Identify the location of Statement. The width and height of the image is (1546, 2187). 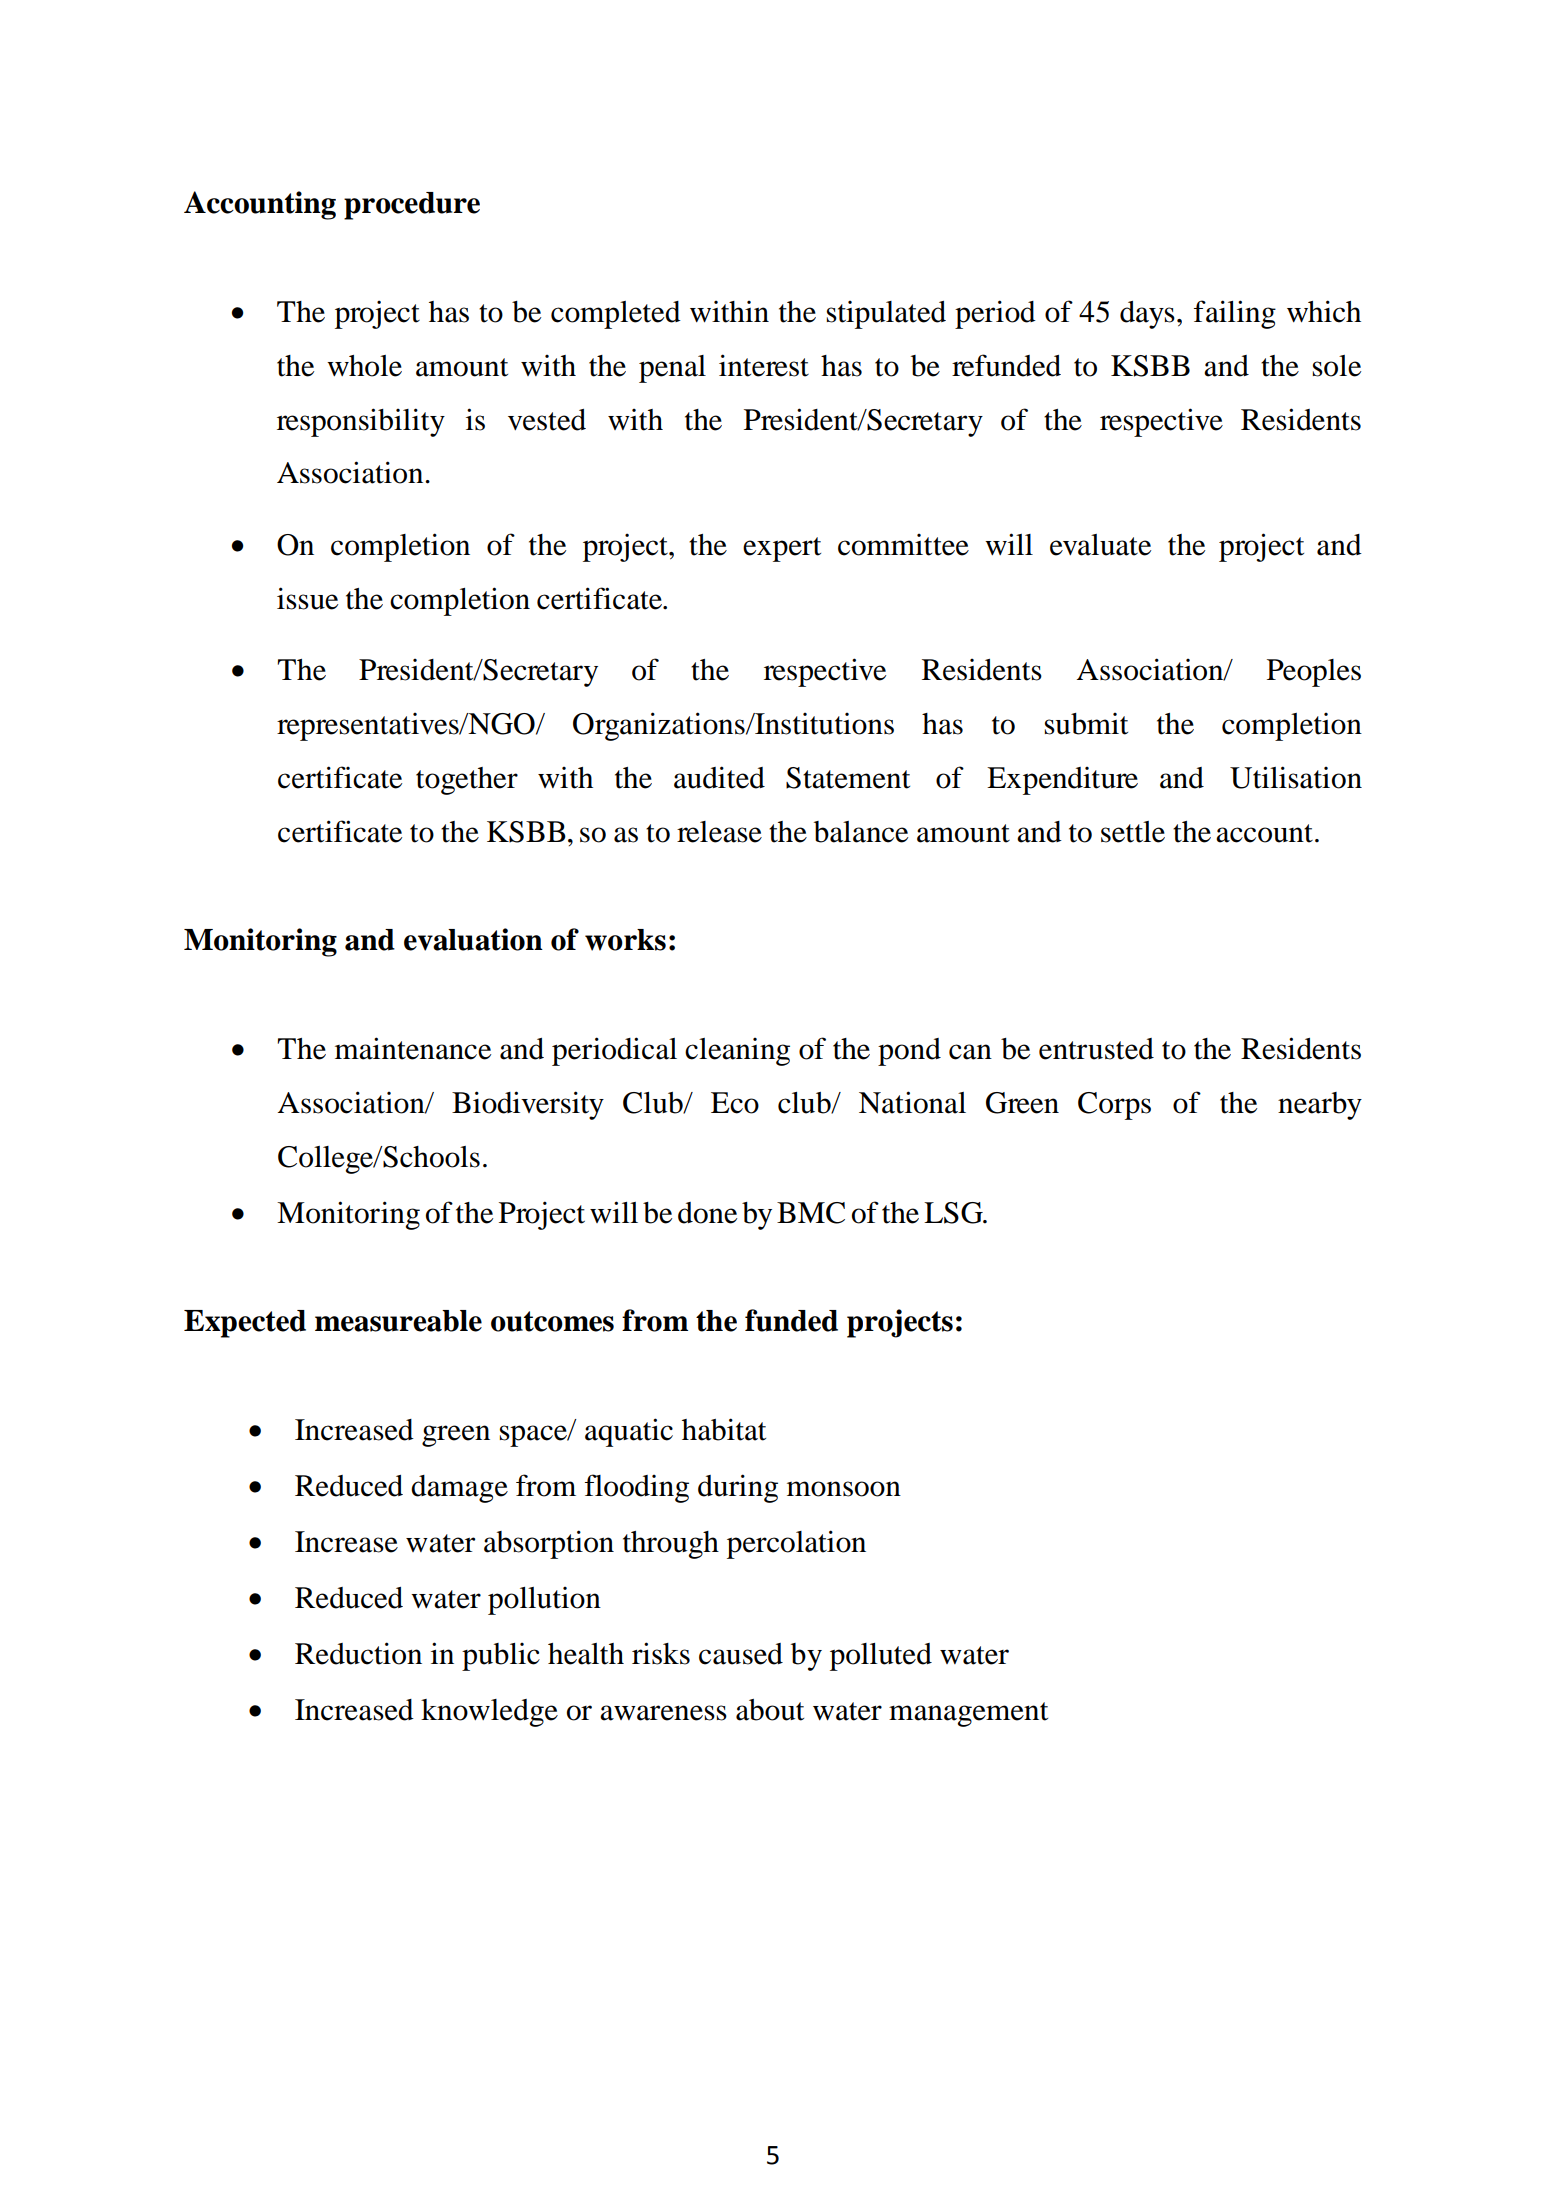
(848, 778).
